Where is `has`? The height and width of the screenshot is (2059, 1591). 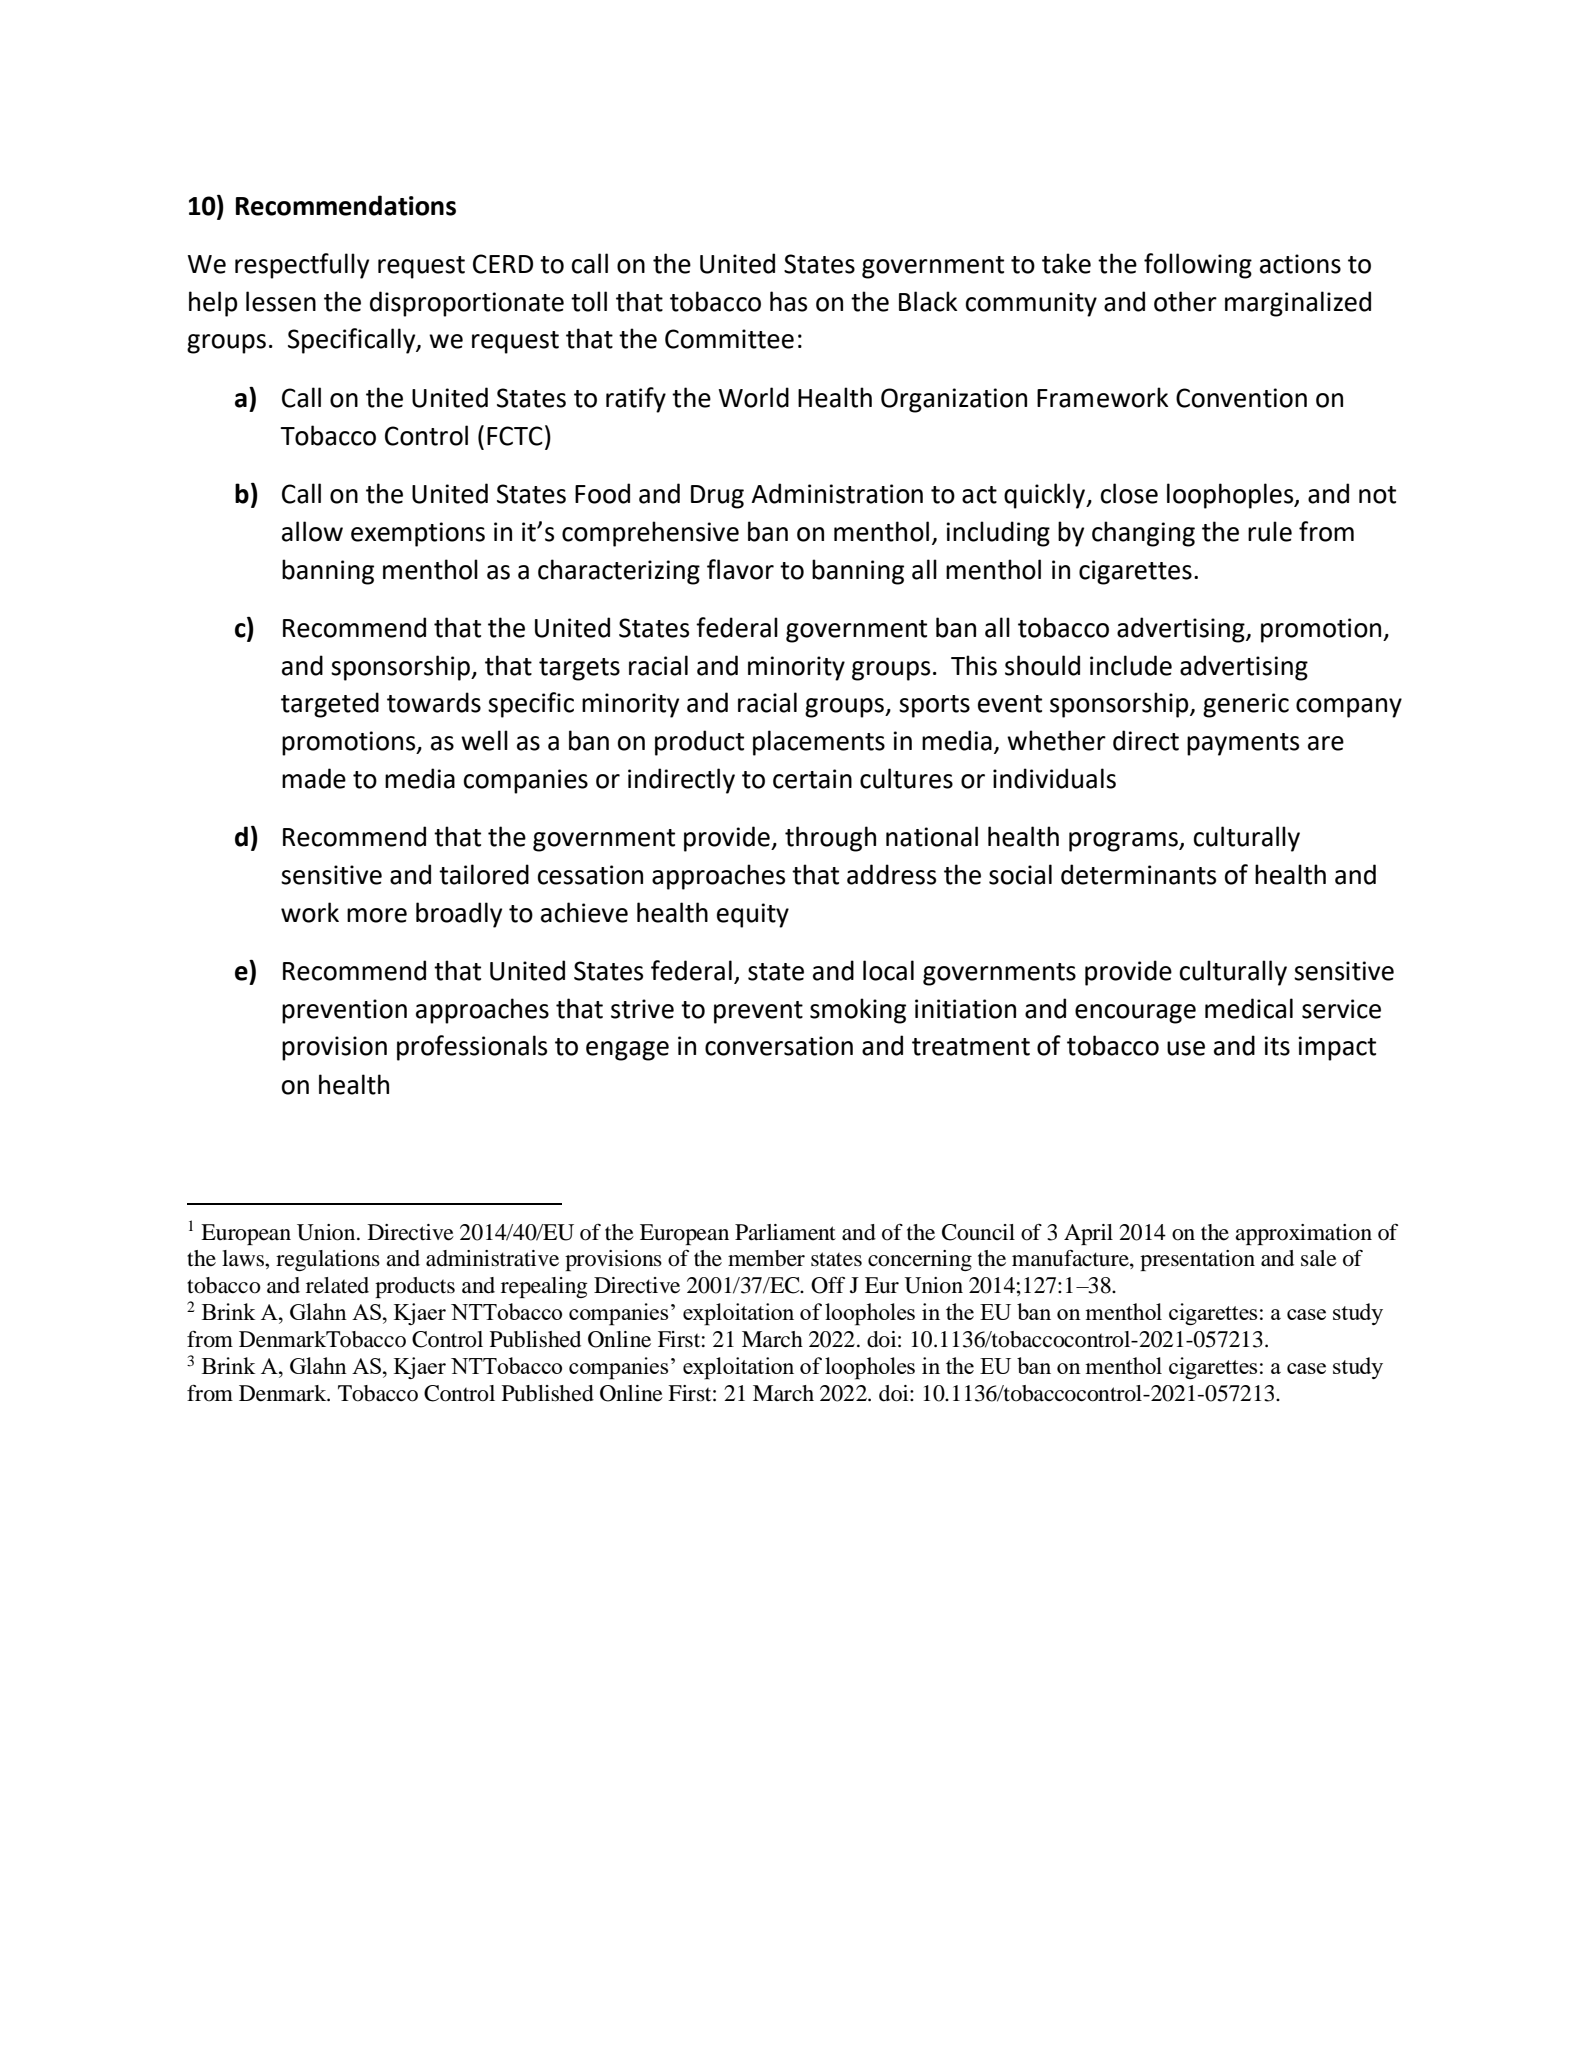 has is located at coordinates (788, 301).
